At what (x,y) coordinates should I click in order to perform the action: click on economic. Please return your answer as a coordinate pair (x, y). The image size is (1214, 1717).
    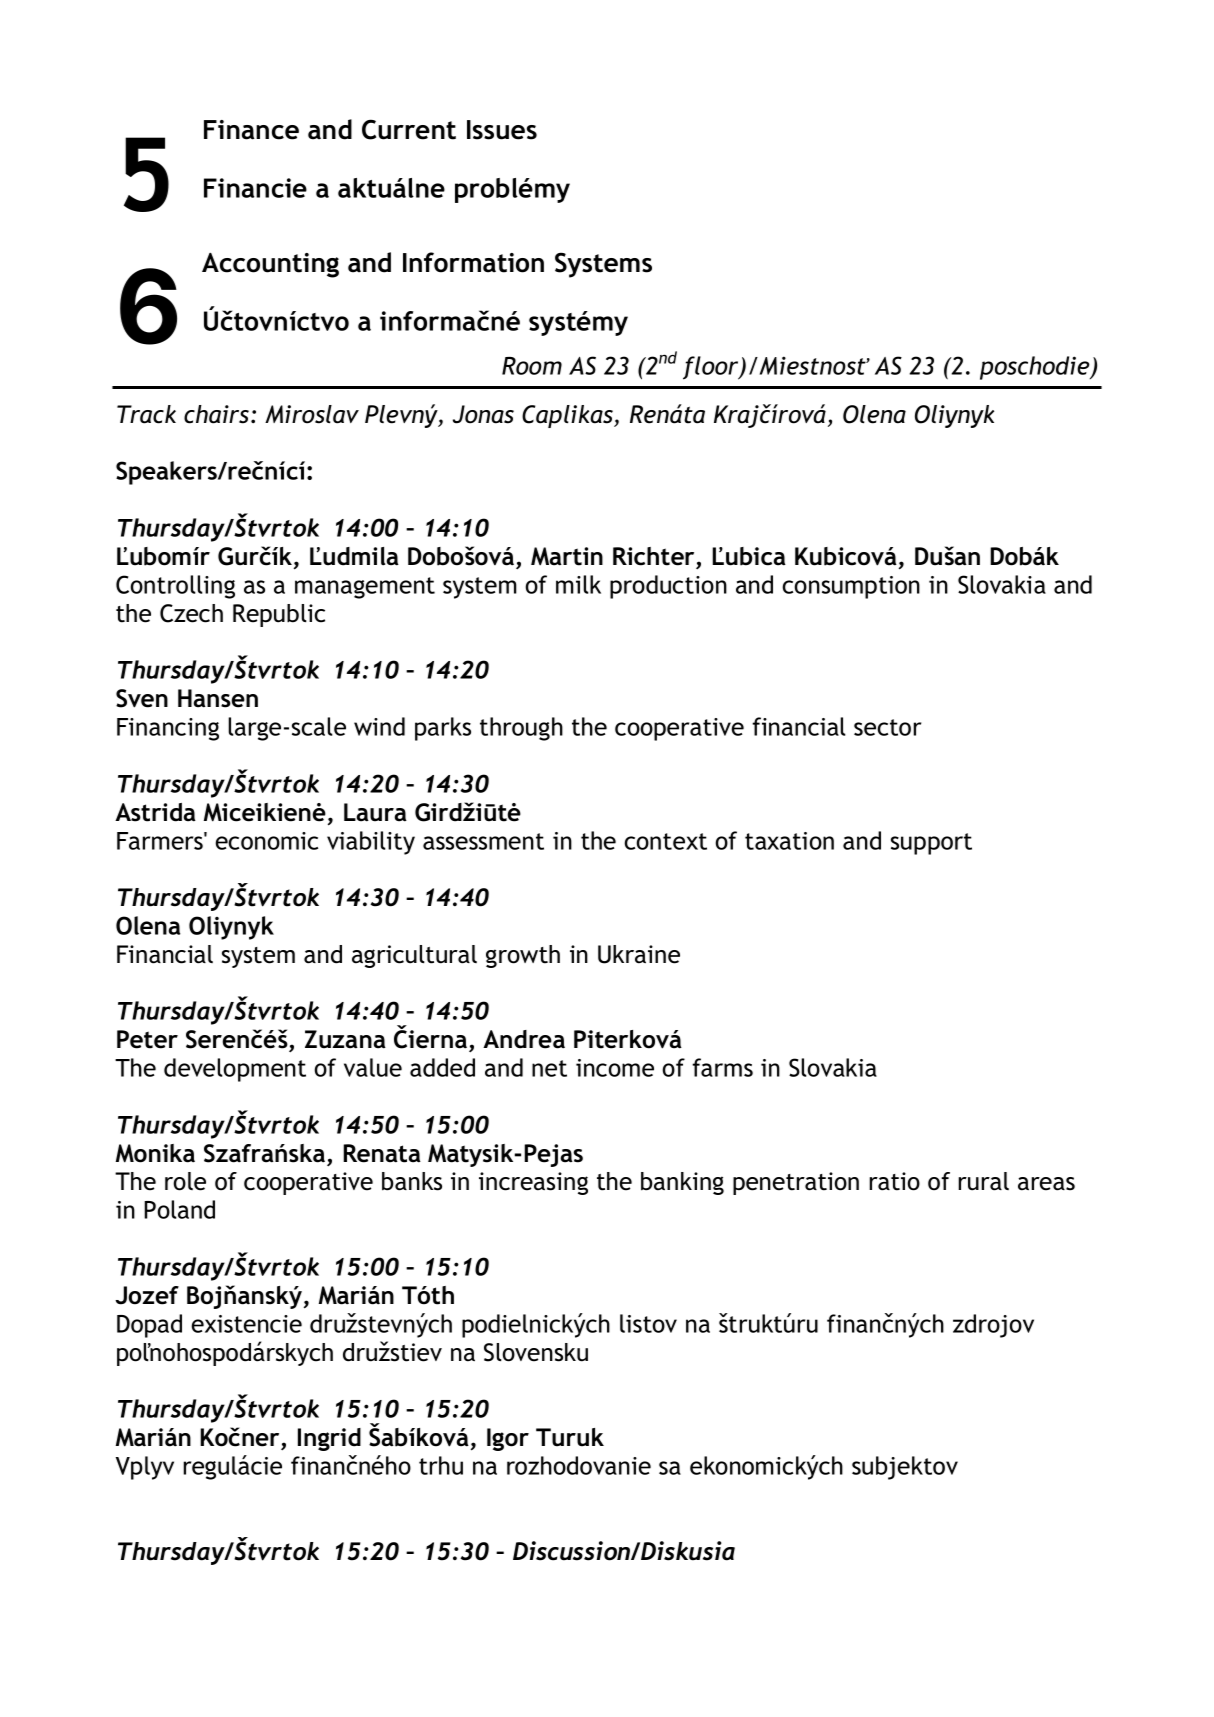
    Looking at the image, I should click on (266, 841).
